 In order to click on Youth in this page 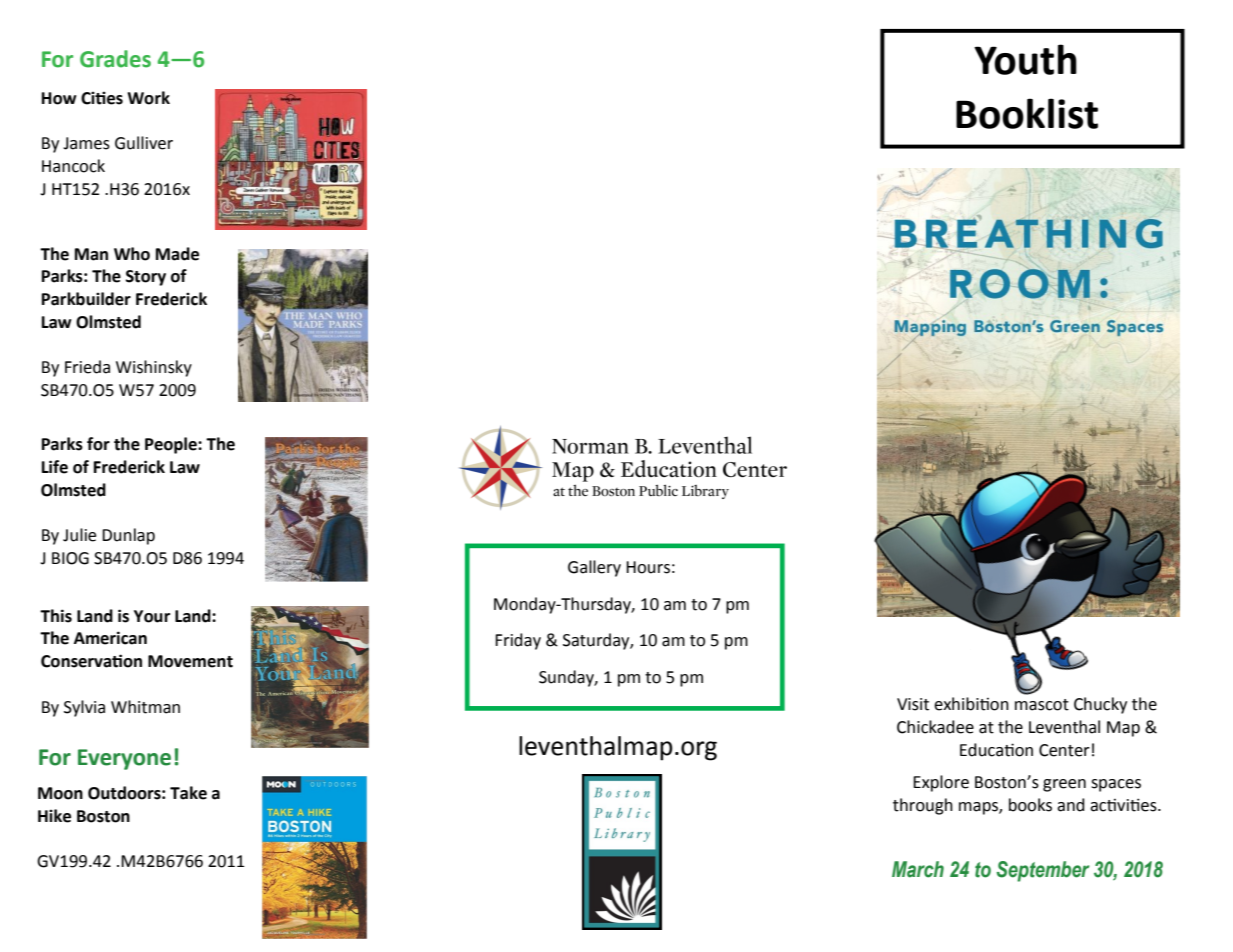, I will do `click(1025, 59)`.
